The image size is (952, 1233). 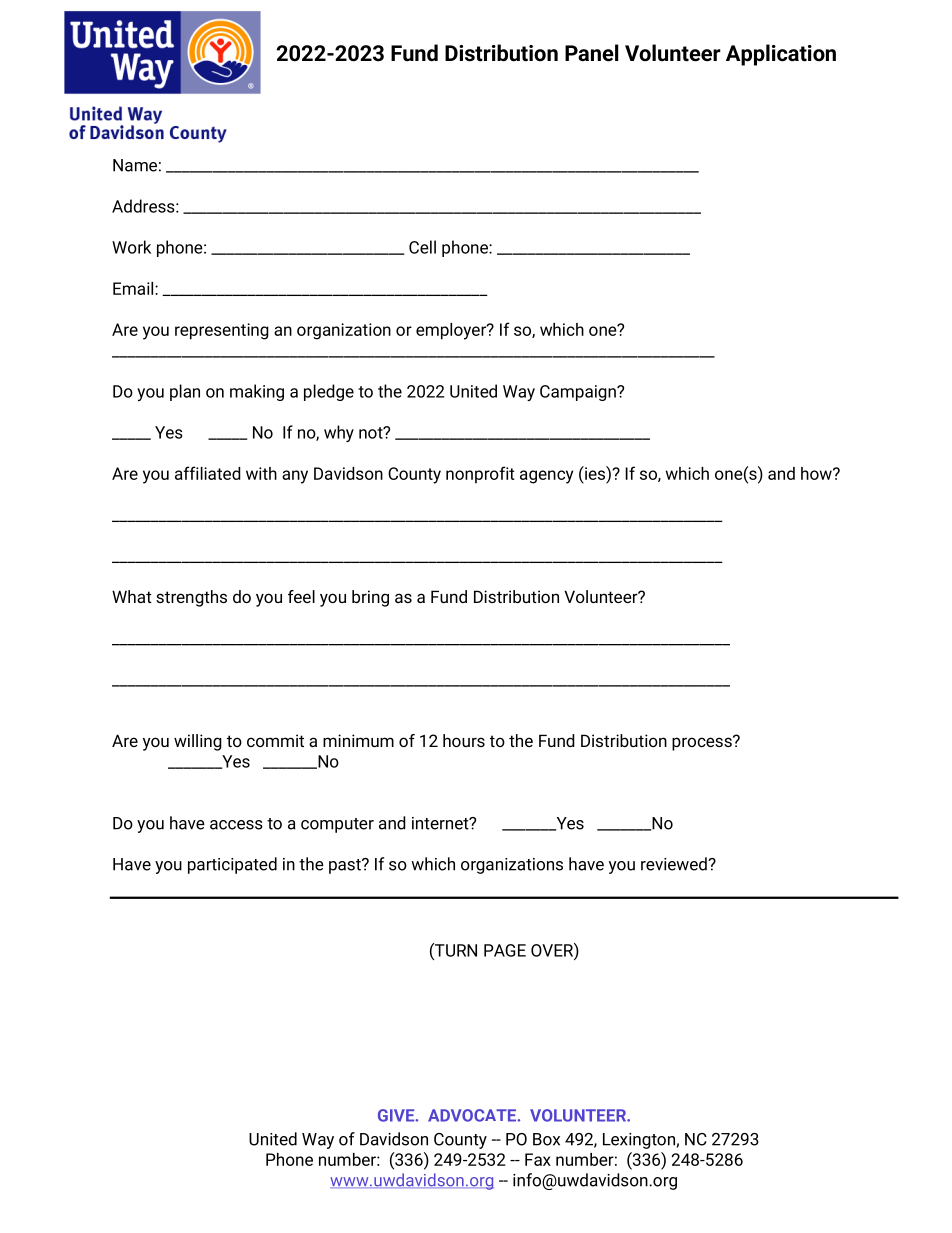 What do you see at coordinates (591, 53) in the screenshot?
I see `Panel` at bounding box center [591, 53].
